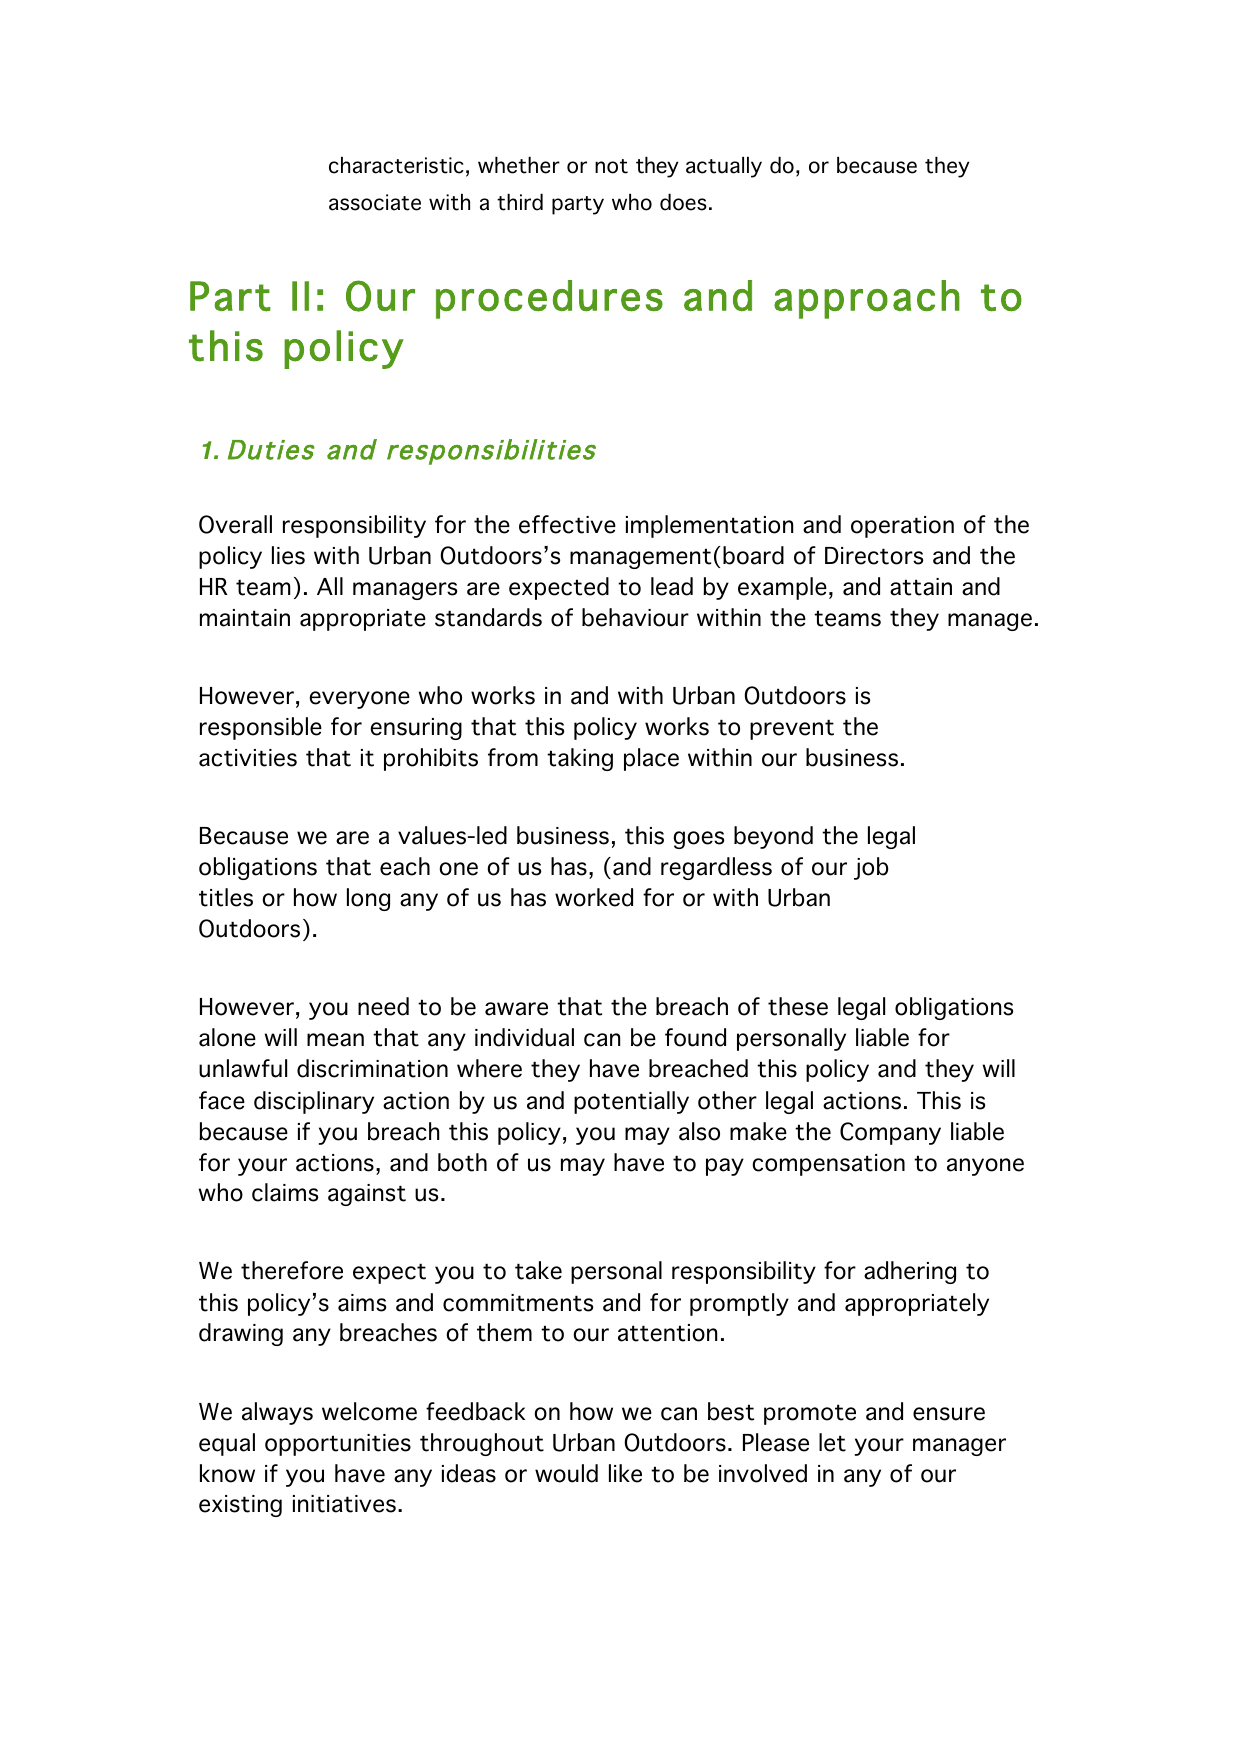 The height and width of the screenshot is (1757, 1242). What do you see at coordinates (611, 166) in the screenshot?
I see `not` at bounding box center [611, 166].
